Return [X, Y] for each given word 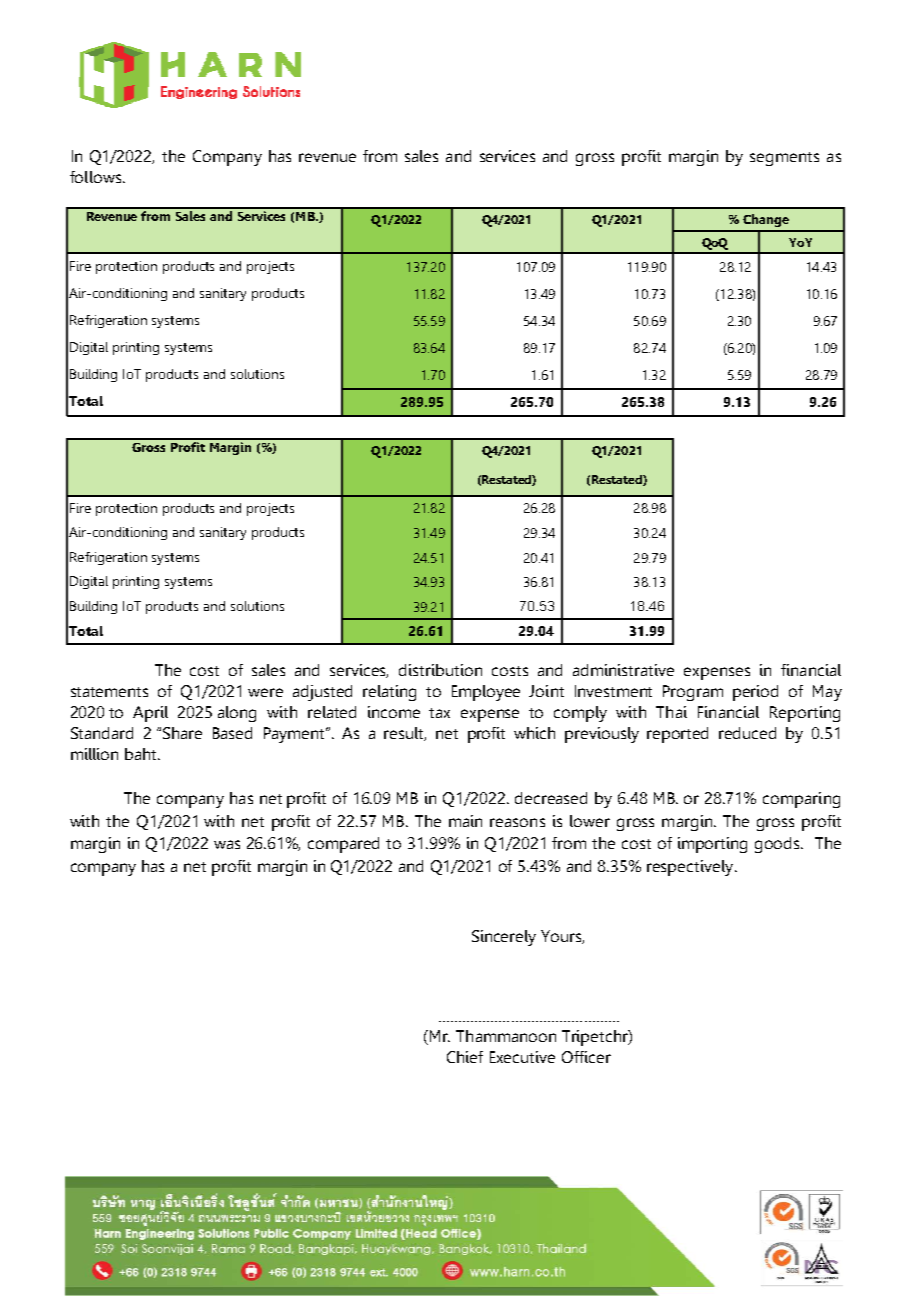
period [755, 693]
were [265, 692]
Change [766, 220]
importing [712, 845]
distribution [440, 670]
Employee [486, 693]
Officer [586, 1057]
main [465, 821]
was [227, 844]
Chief [465, 1057]
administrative [623, 670]
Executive [522, 1057]
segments [784, 159]
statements [109, 692]
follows [95, 177]
